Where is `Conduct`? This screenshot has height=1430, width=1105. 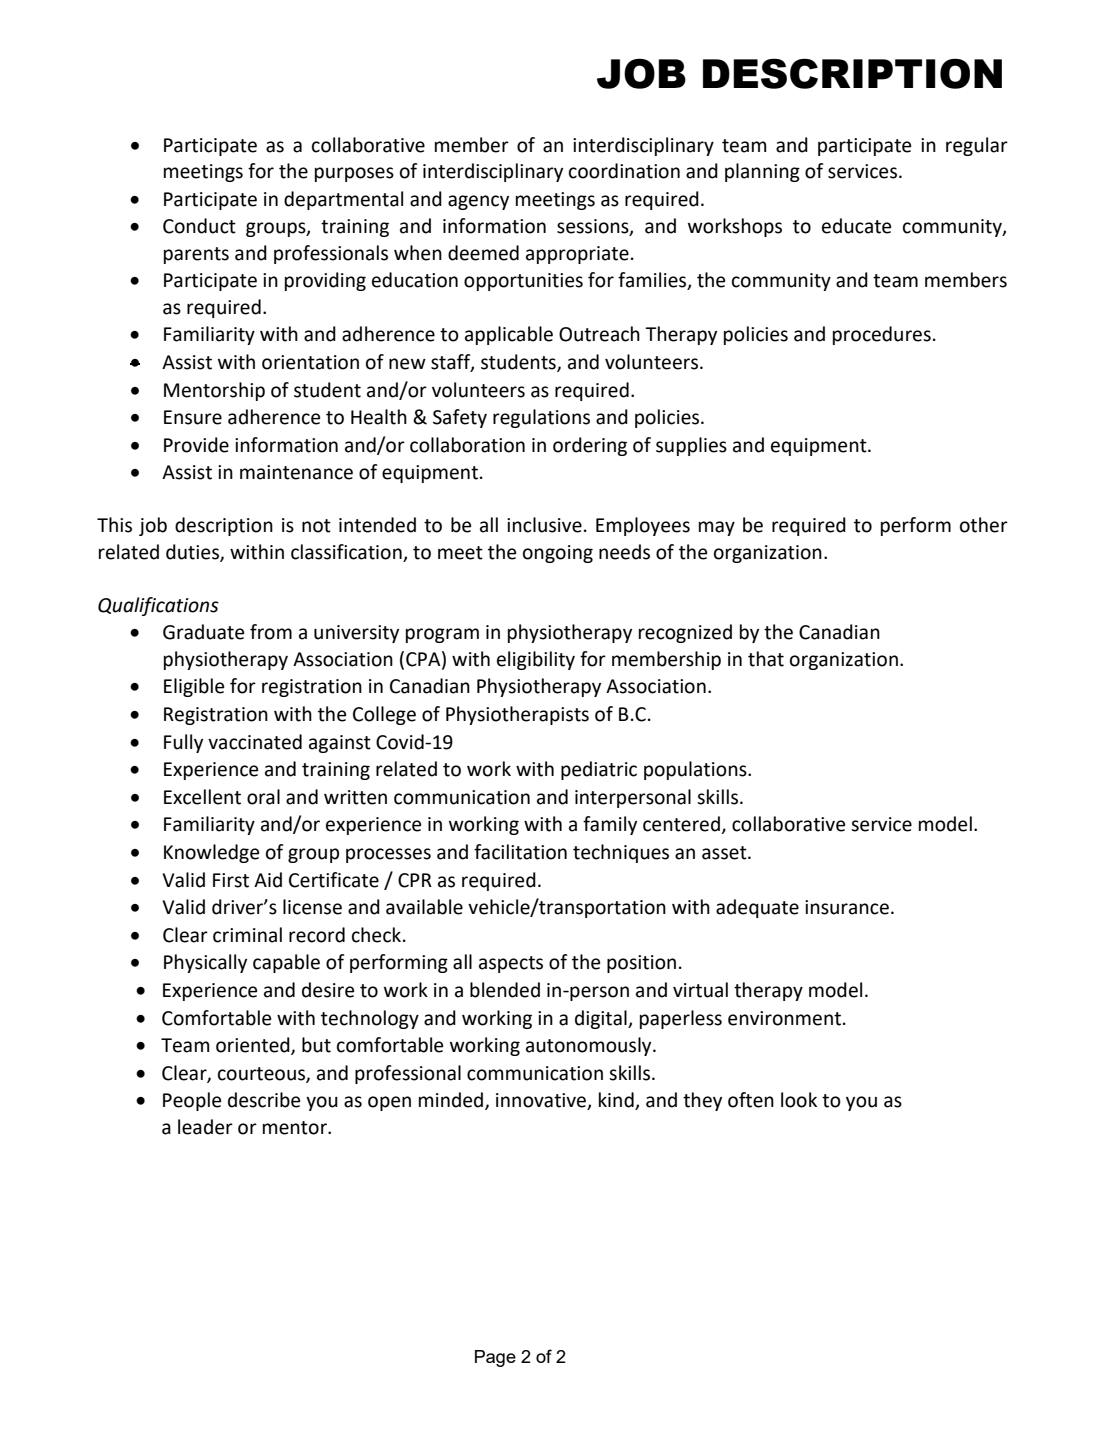 Conduct is located at coordinates (199, 226).
